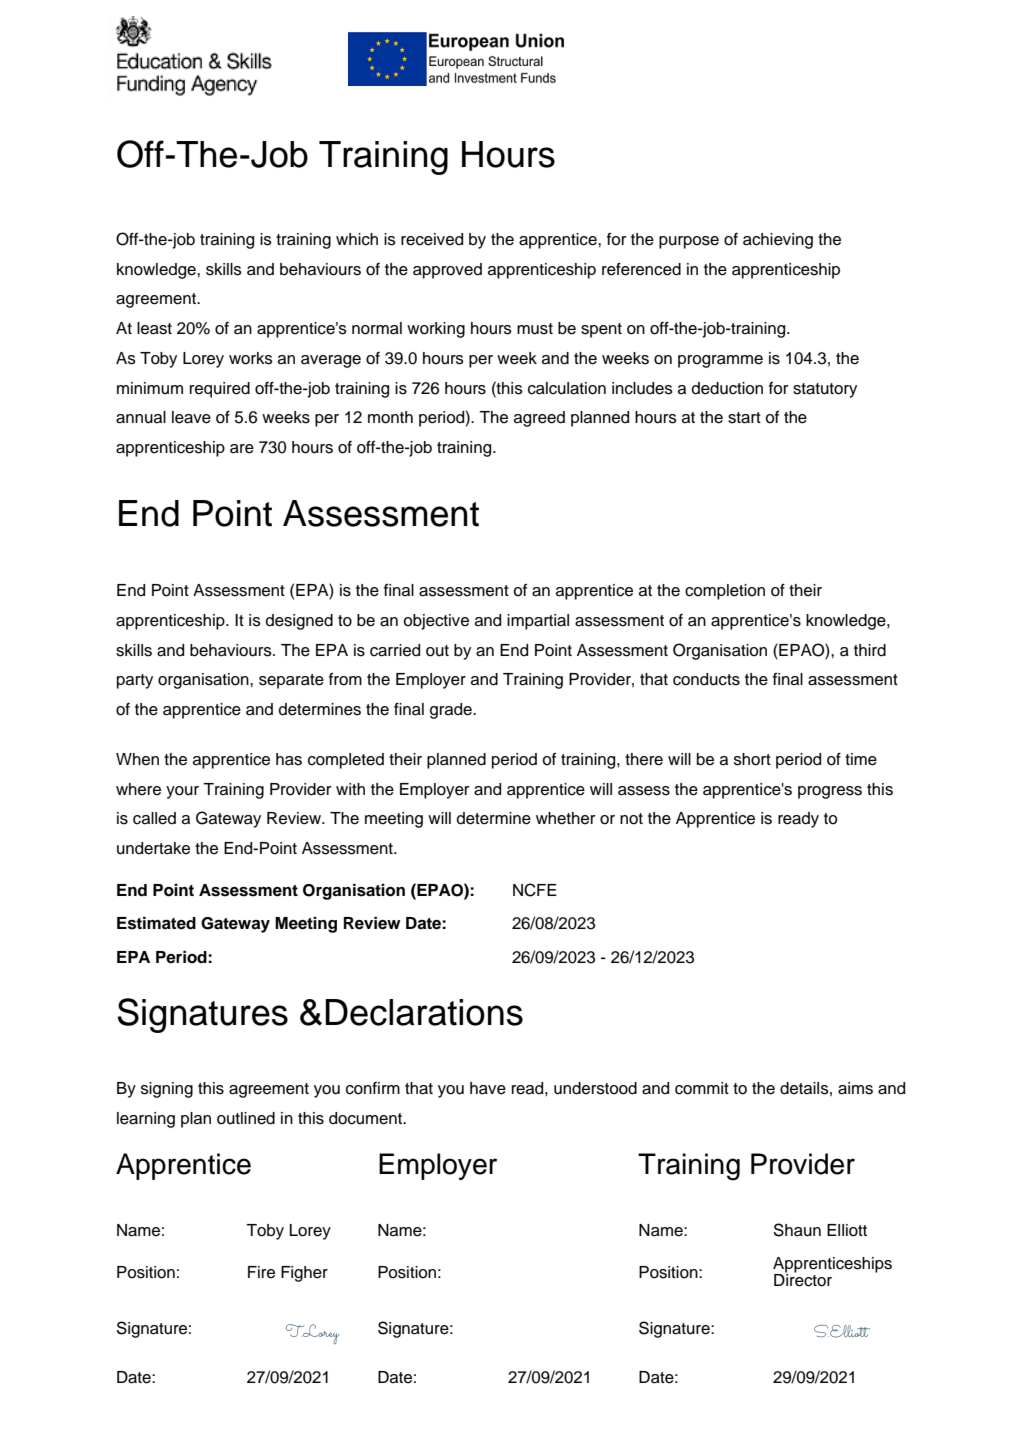 The height and width of the screenshot is (1450, 1024). Describe the element at coordinates (488, 1088) in the screenshot. I see `have` at that location.
